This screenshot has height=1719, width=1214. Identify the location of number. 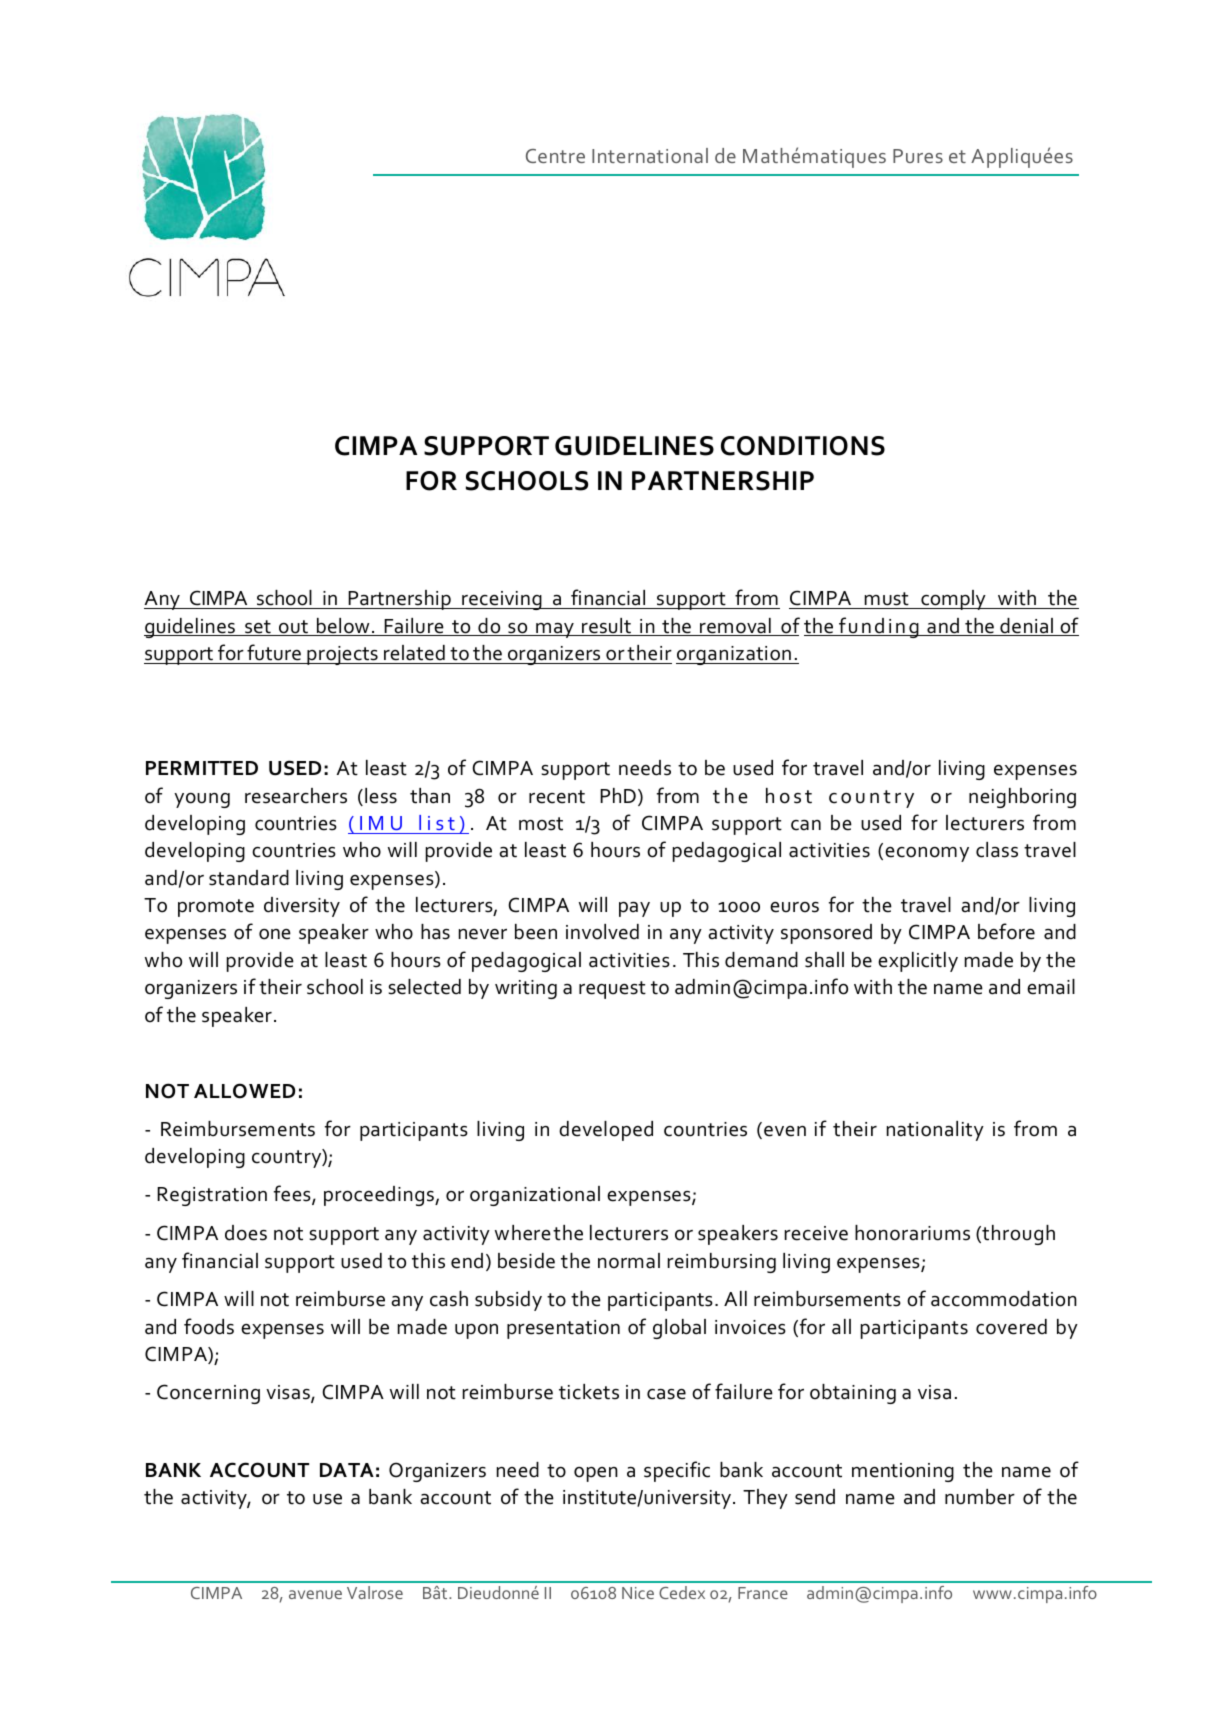
(980, 1497).
